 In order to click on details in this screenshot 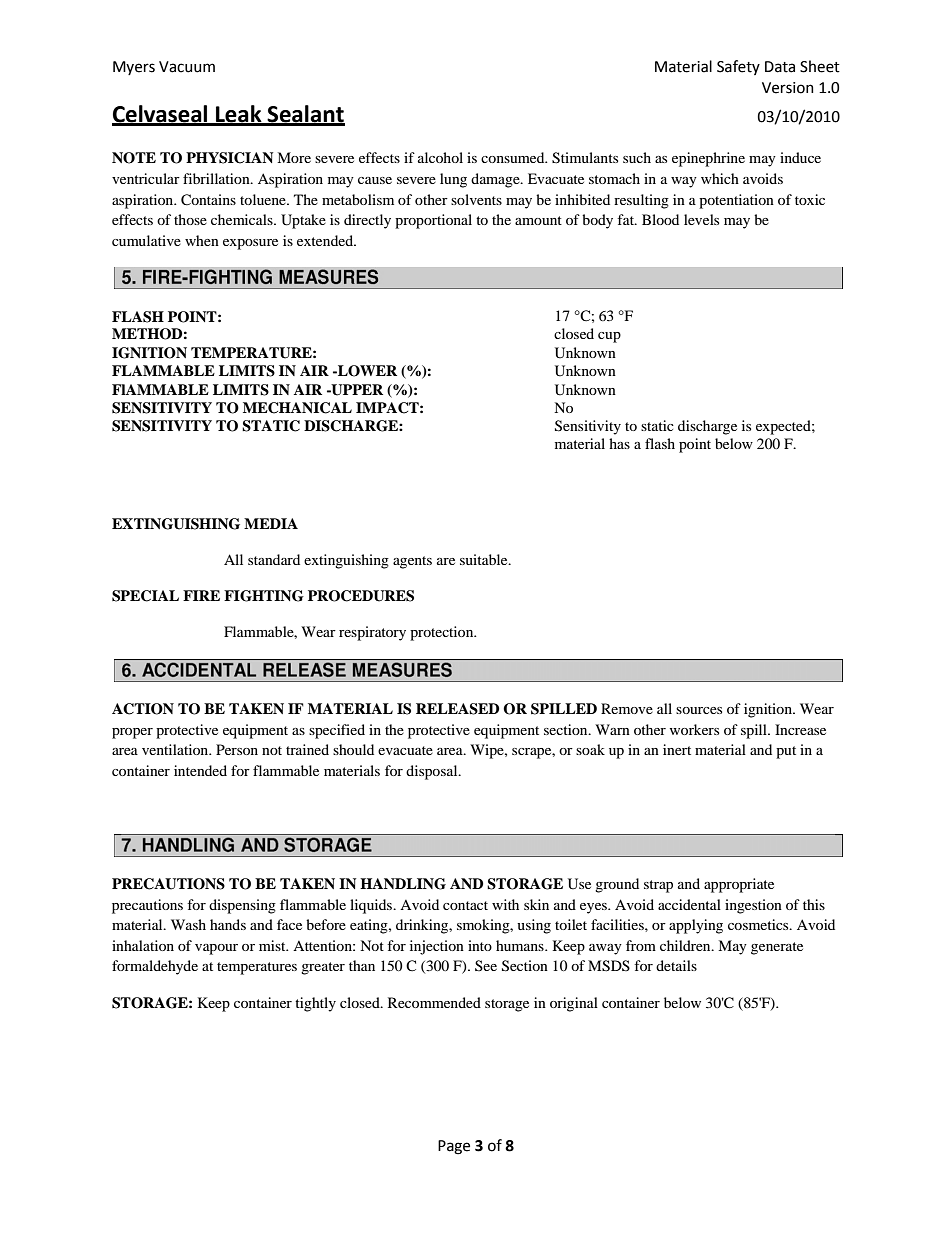, I will do `click(676, 965)`.
